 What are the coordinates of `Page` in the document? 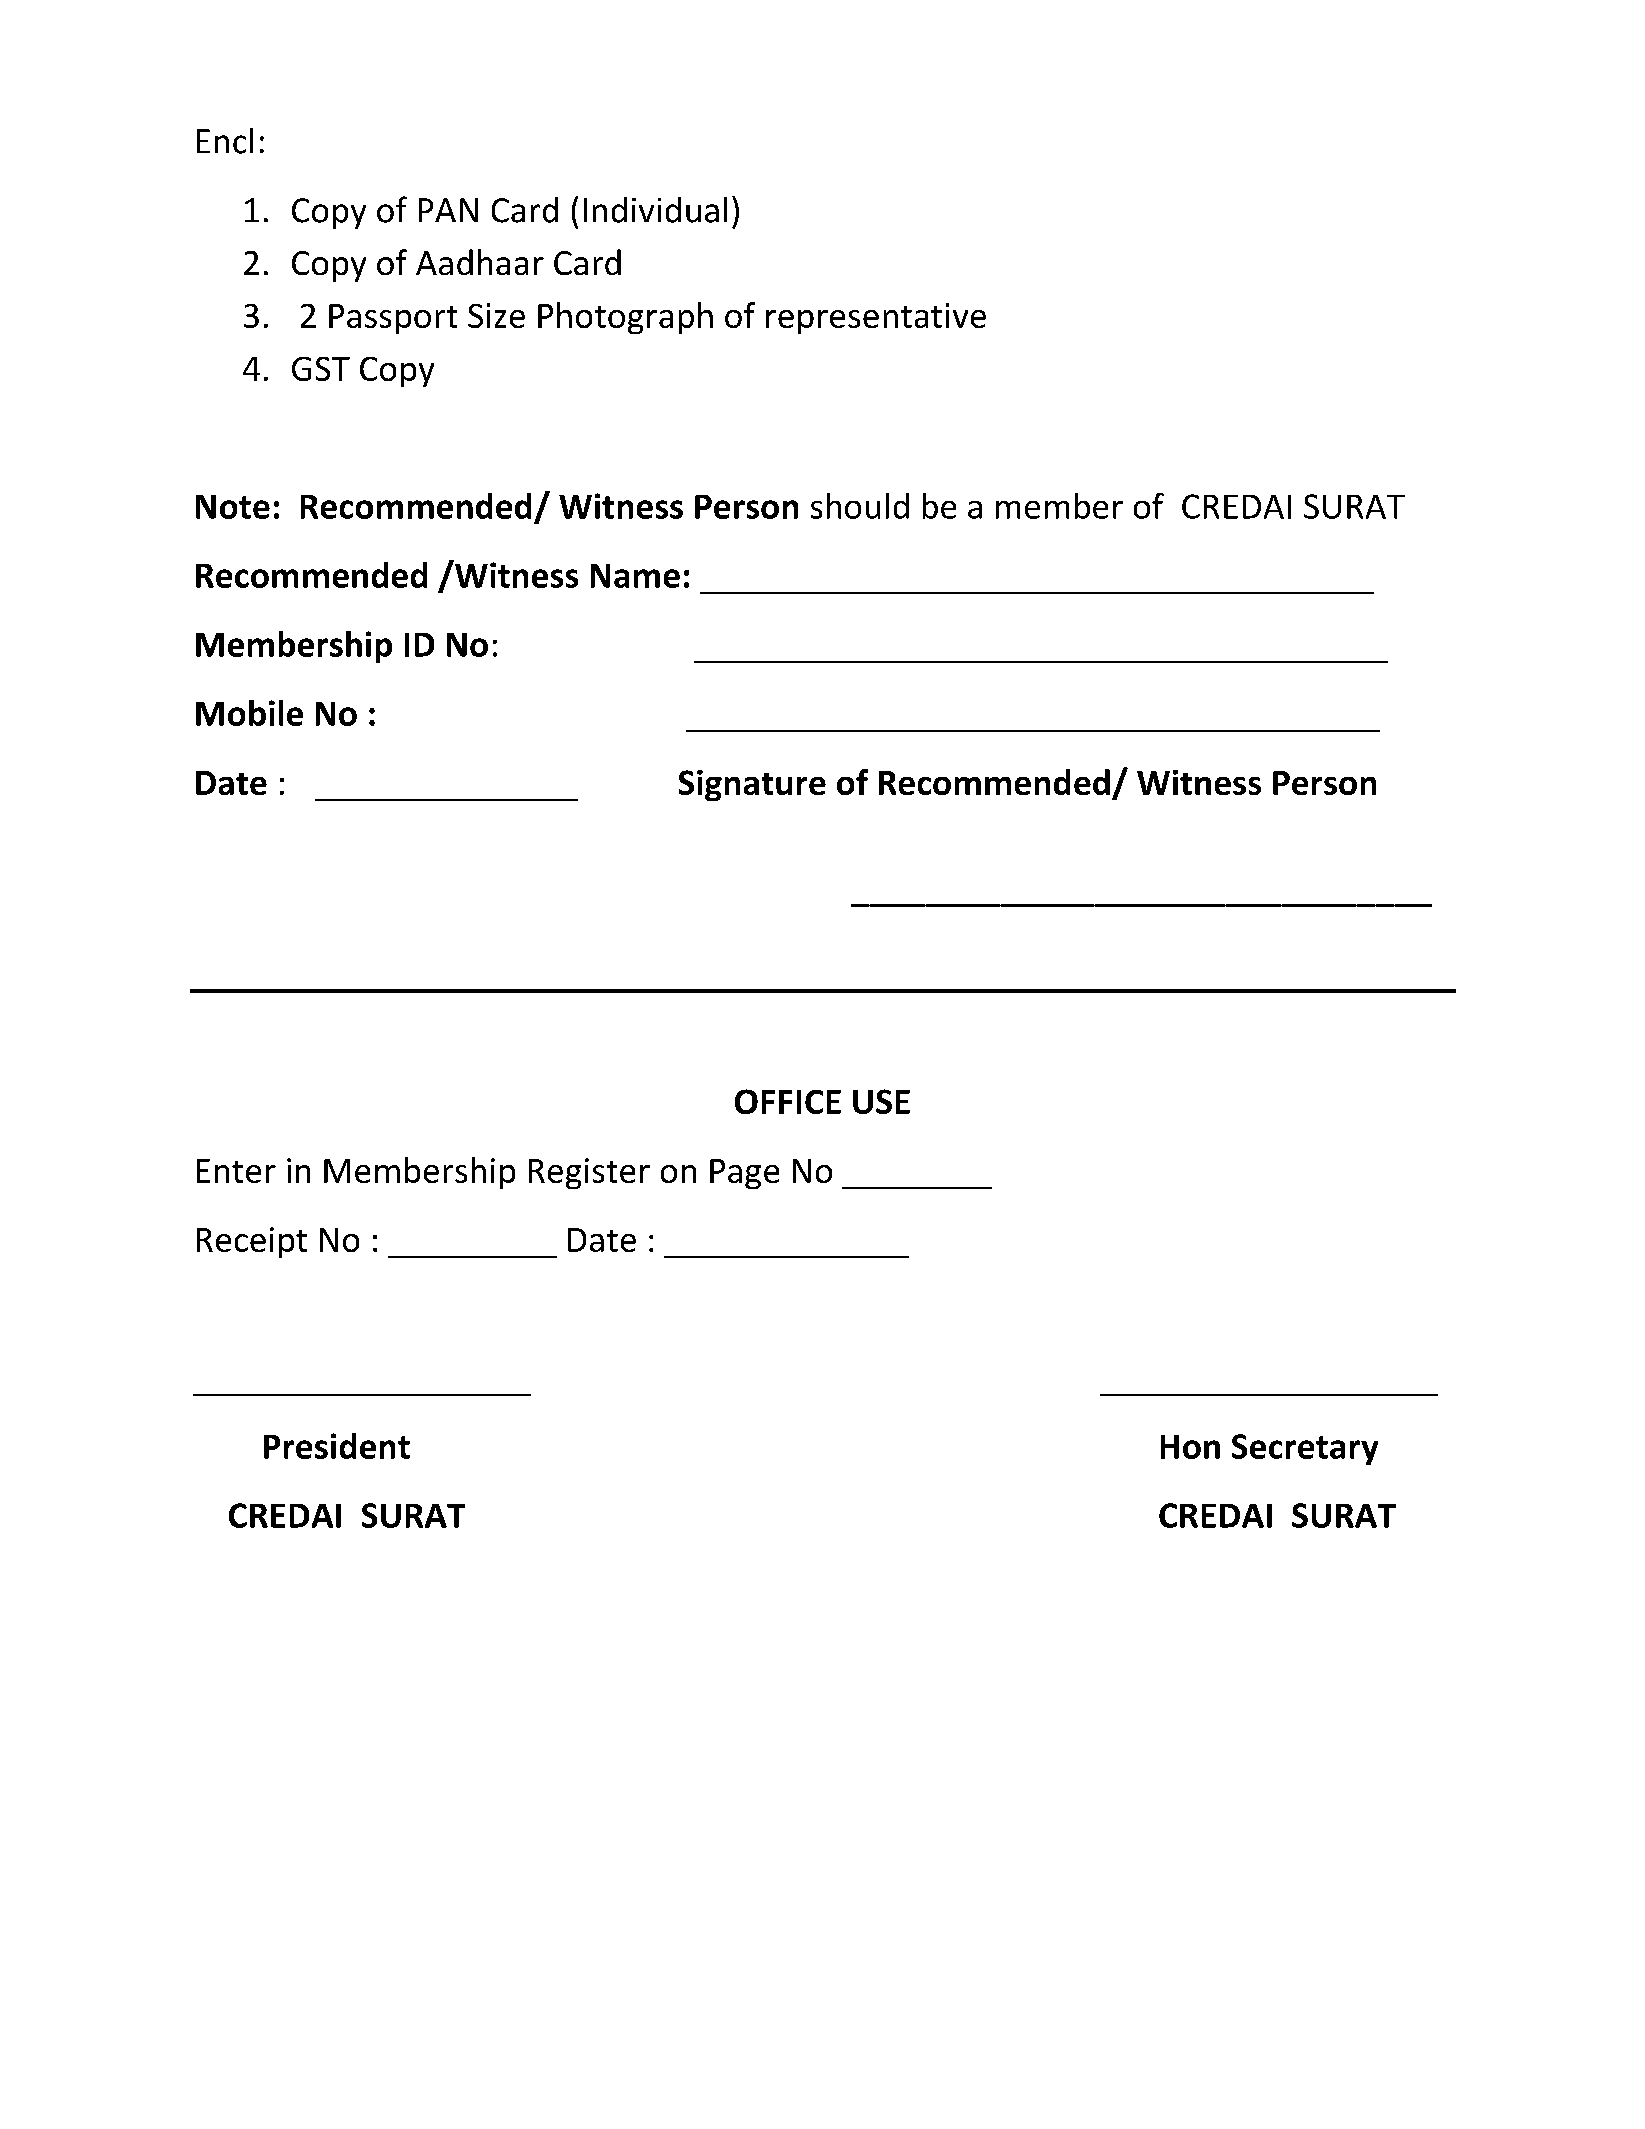 It's located at (744, 1174).
